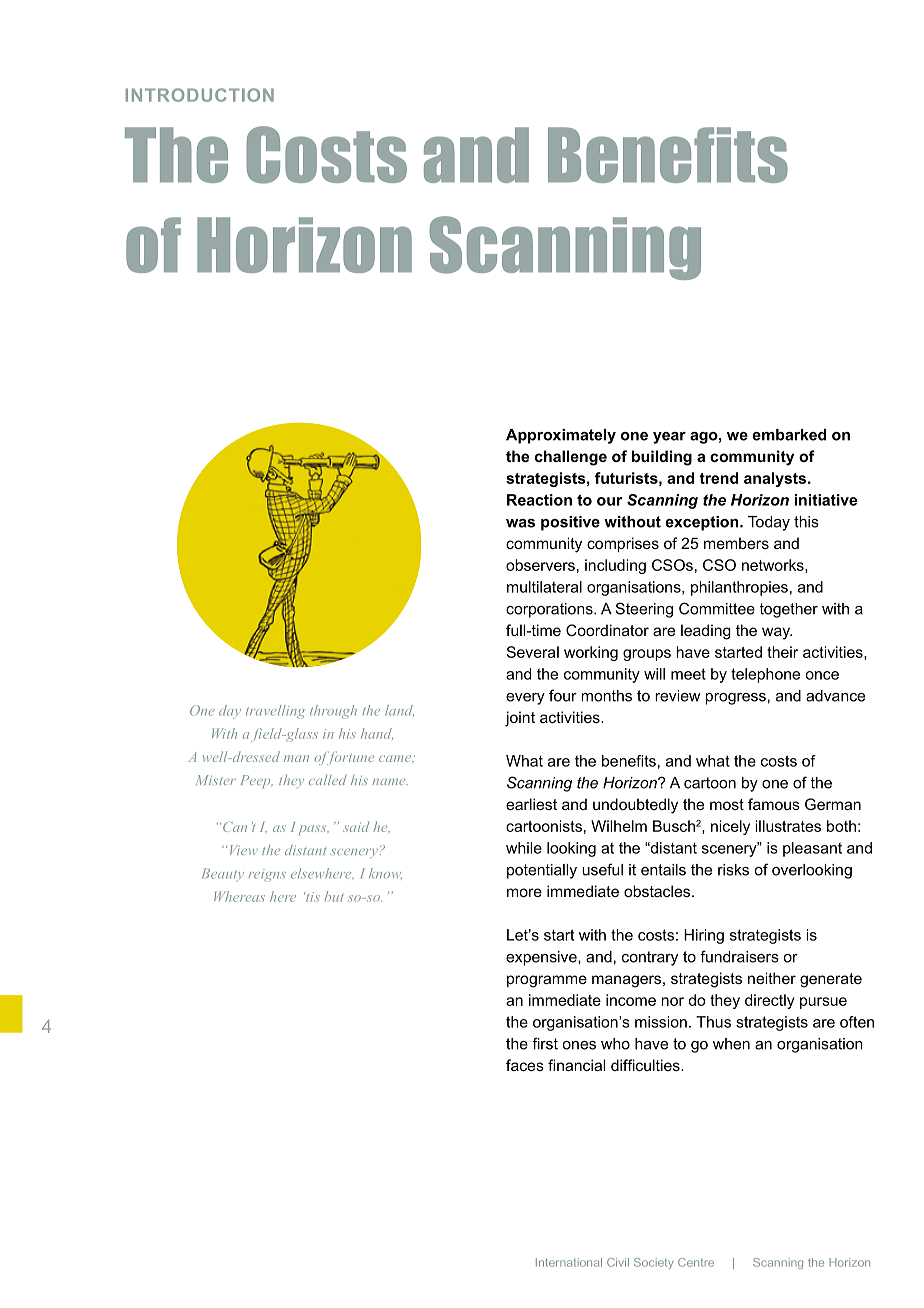 Image resolution: width=924 pixels, height=1308 pixels. Describe the element at coordinates (696, 1262) in the screenshot. I see `Centre` at that location.
